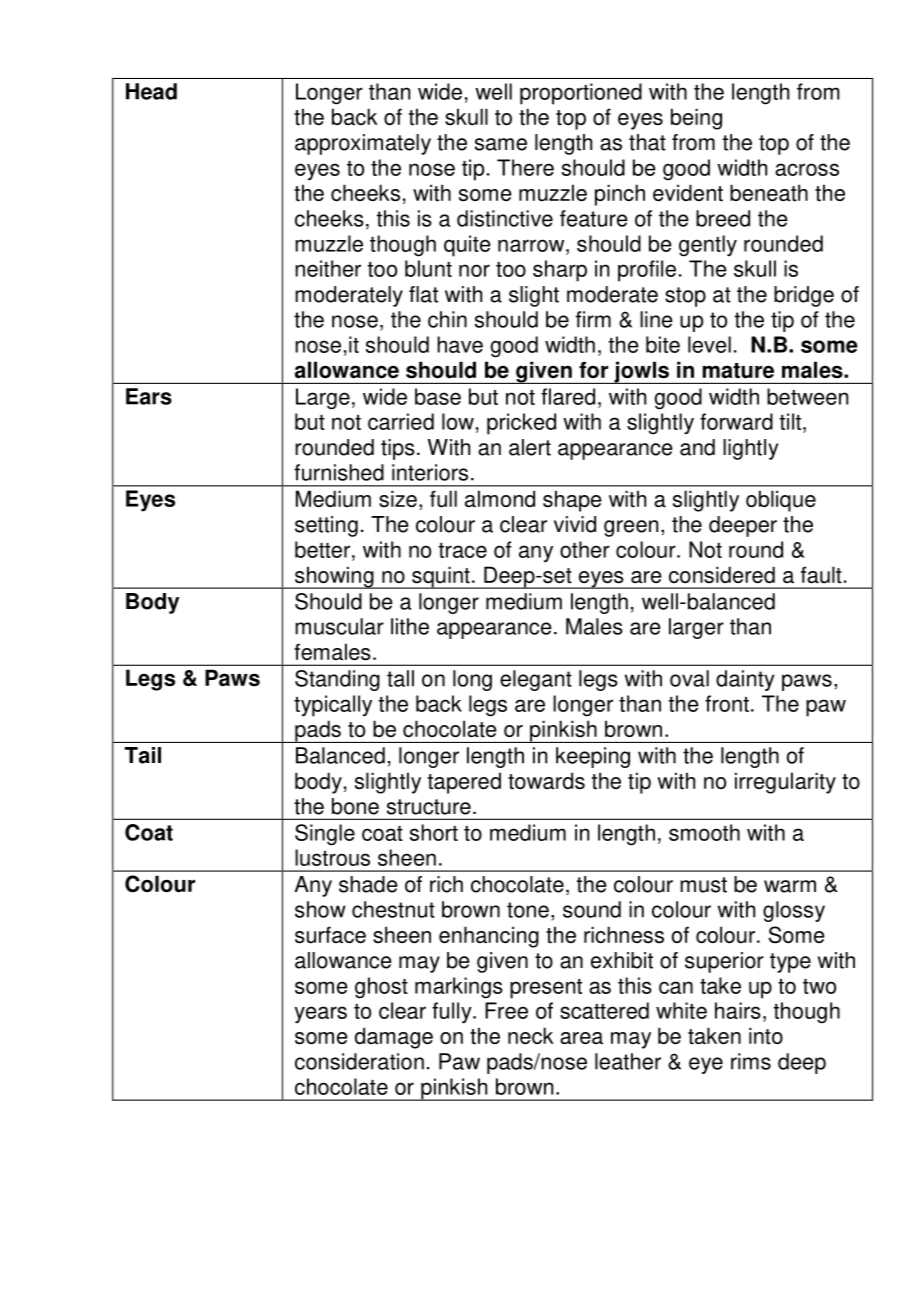 Image resolution: width=924 pixels, height=1310 pixels. What do you see at coordinates (464, 783) in the screenshot?
I see `tapered` at bounding box center [464, 783].
